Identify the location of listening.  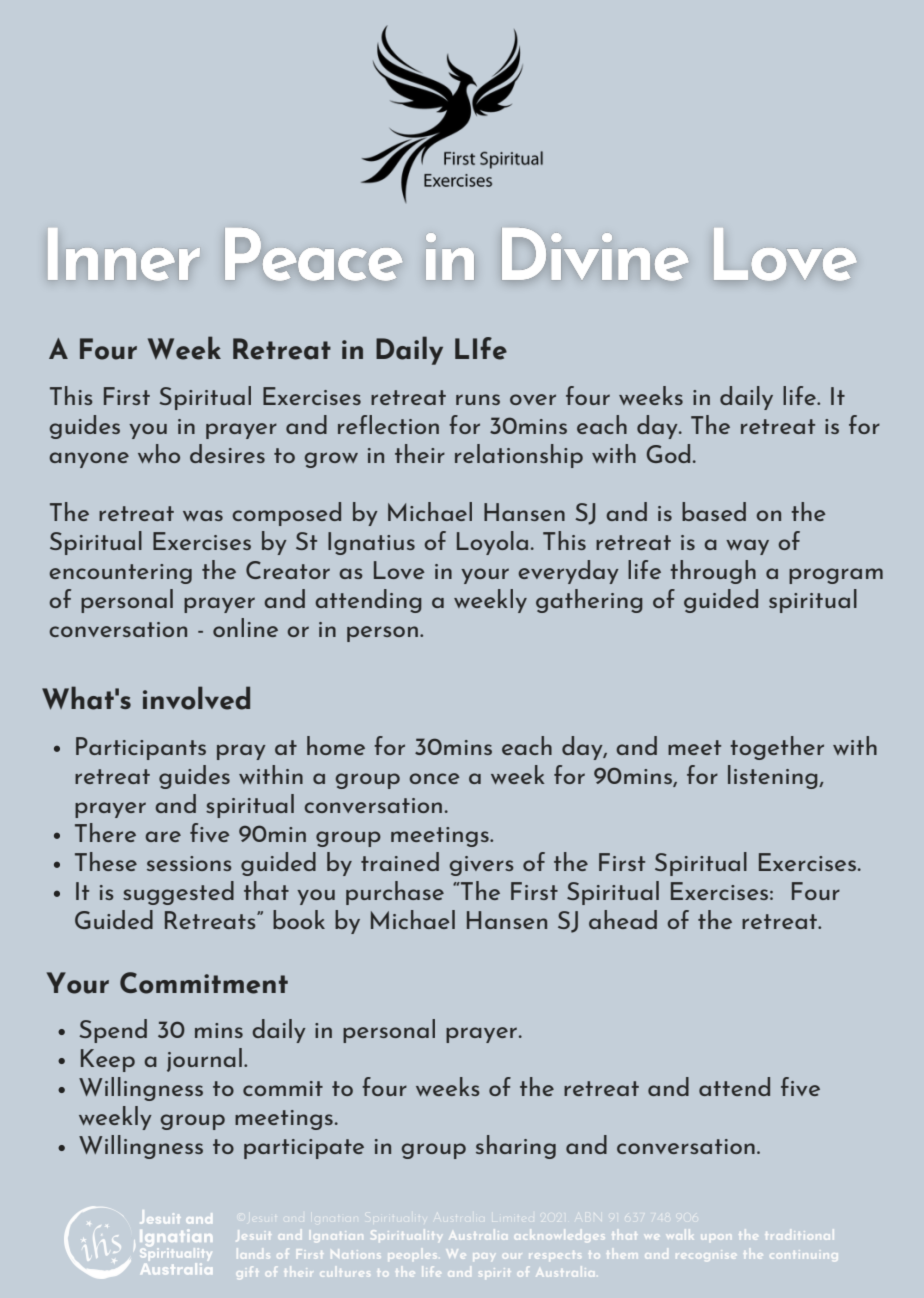
(774, 777).
